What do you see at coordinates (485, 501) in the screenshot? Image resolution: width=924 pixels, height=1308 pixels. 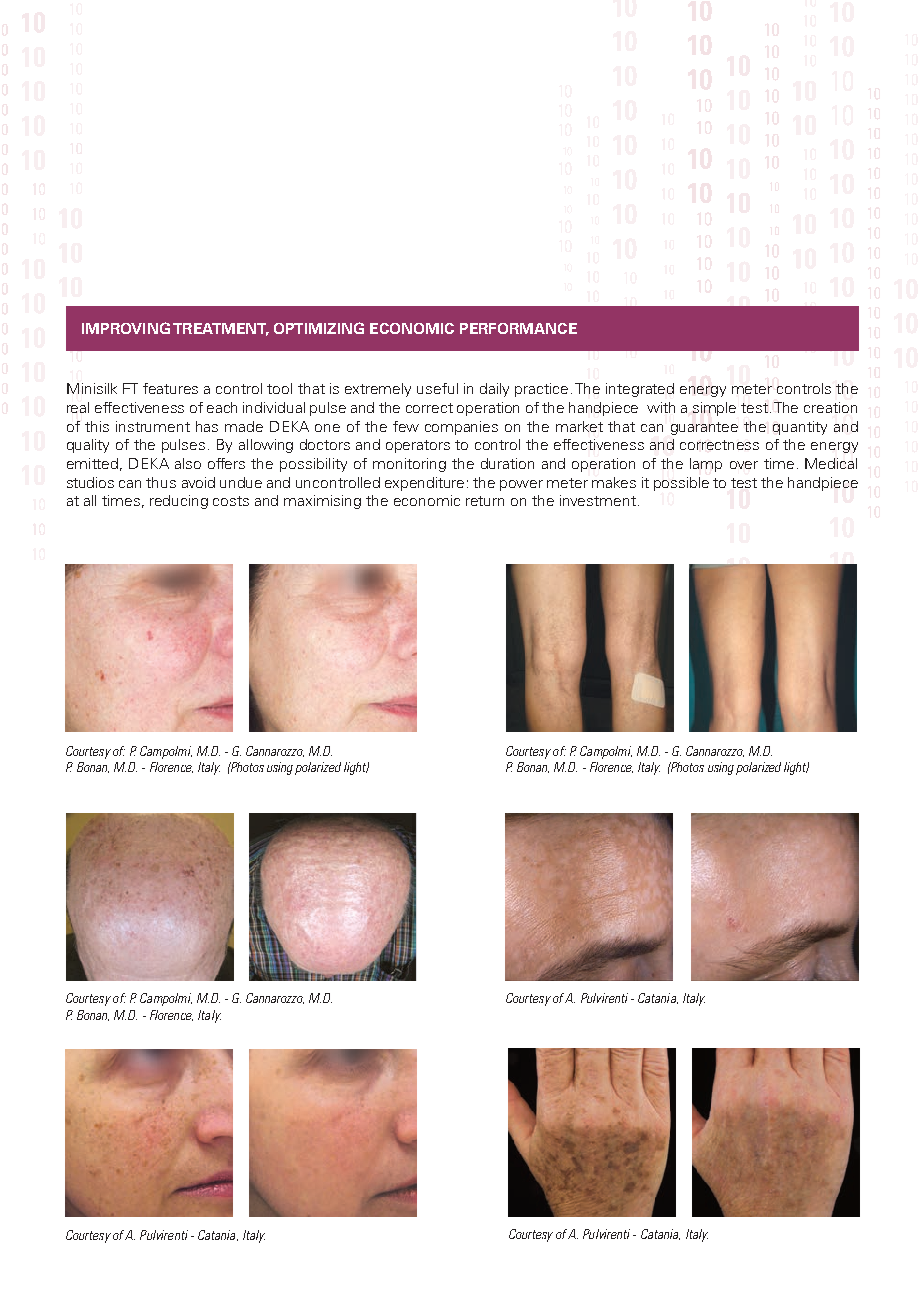 I see `return` at bounding box center [485, 501].
